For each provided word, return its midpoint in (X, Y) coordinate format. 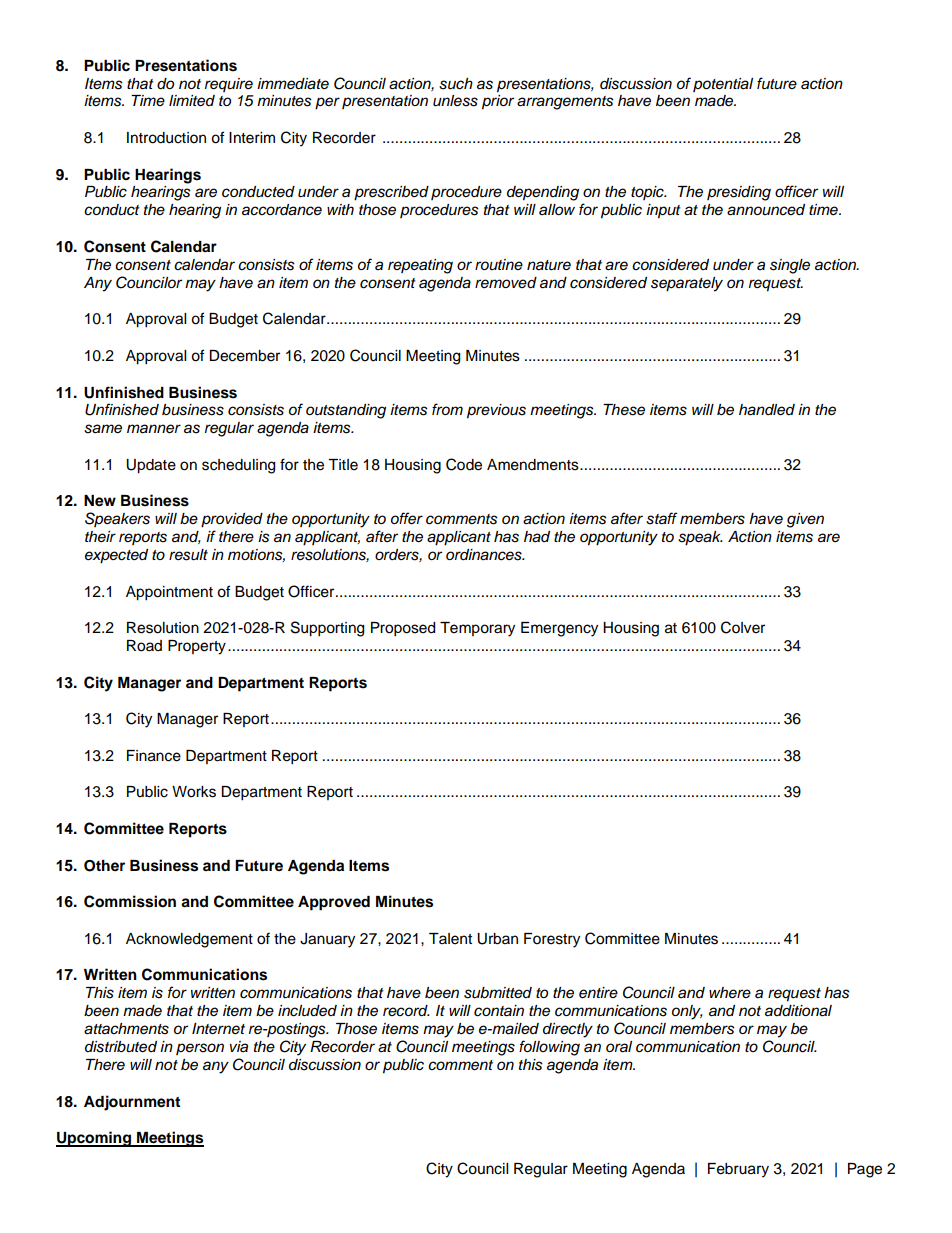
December (244, 356)
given (805, 520)
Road (144, 646)
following (549, 1048)
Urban (497, 939)
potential (723, 85)
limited (192, 101)
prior (498, 102)
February (738, 1170)
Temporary (477, 629)
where (730, 992)
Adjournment (132, 1103)
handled (767, 410)
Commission (130, 901)
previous (496, 411)
